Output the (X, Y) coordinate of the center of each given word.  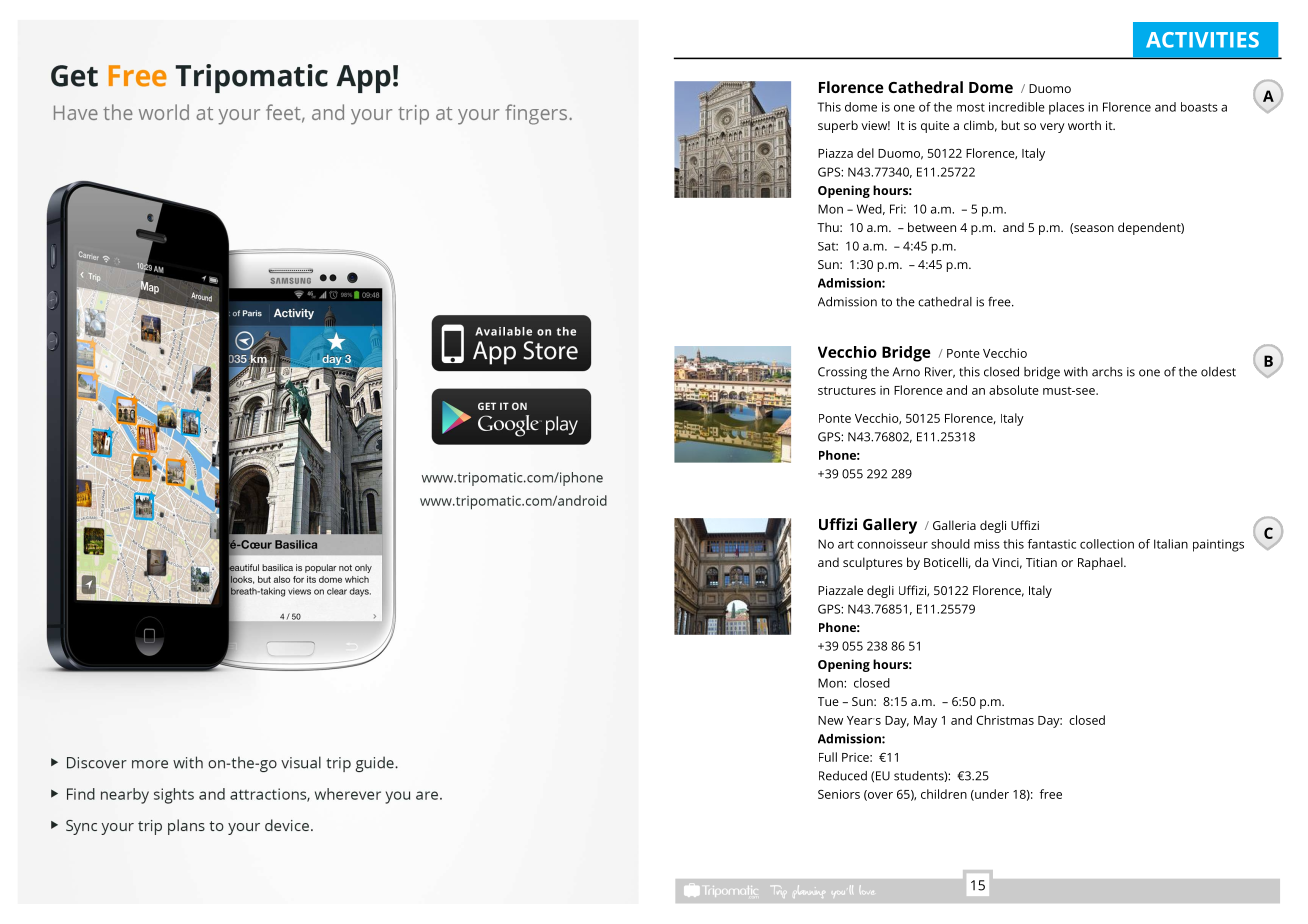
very (1052, 128)
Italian (1171, 544)
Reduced (843, 776)
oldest (1218, 372)
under (991, 795)
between (932, 227)
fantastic (1052, 544)
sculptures (873, 563)
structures (847, 390)
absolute (1014, 390)
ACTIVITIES (1202, 40)
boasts (1199, 107)
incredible (1017, 107)
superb (838, 126)
